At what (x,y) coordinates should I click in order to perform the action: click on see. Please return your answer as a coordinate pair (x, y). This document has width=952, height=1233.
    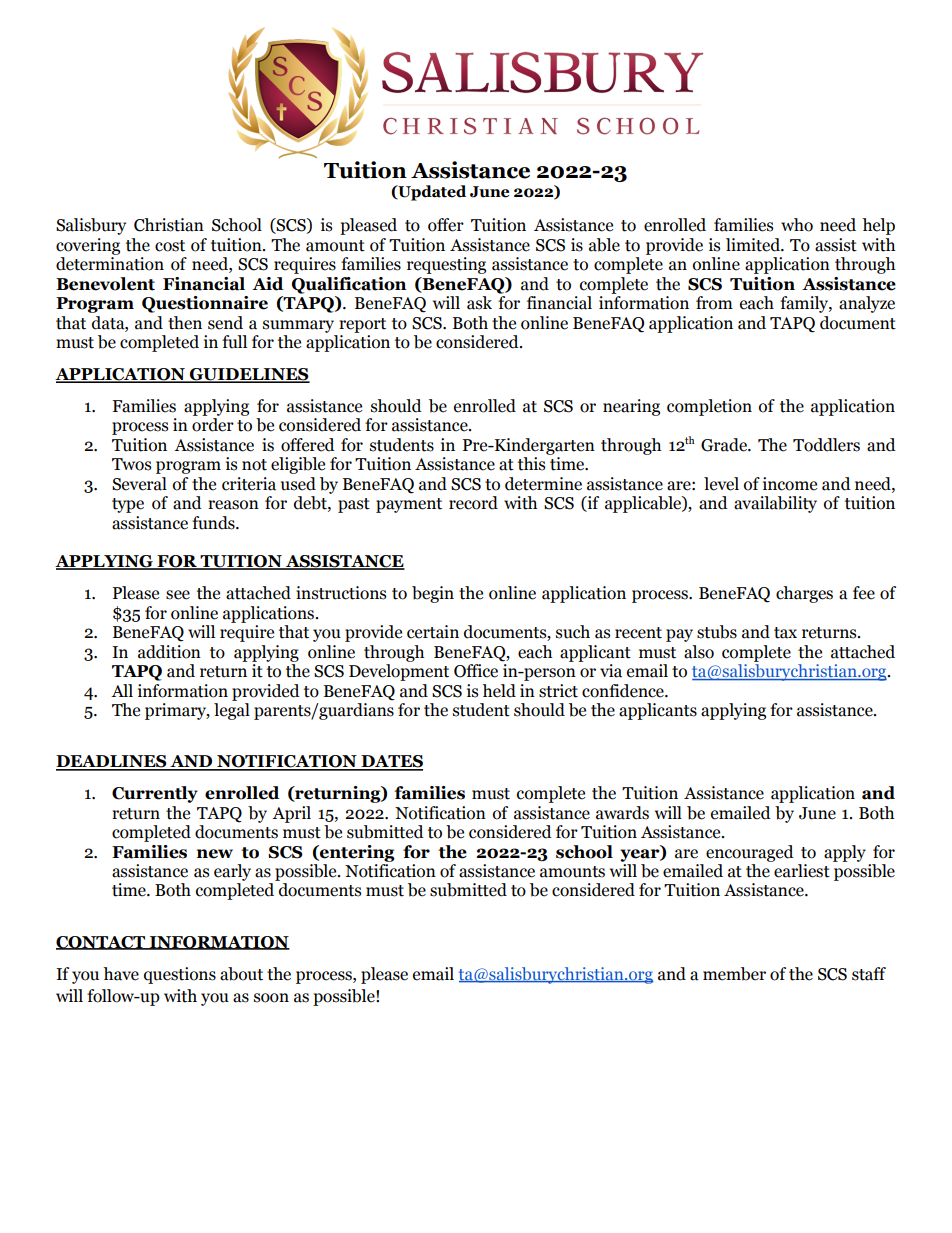
    Looking at the image, I should click on (178, 595).
